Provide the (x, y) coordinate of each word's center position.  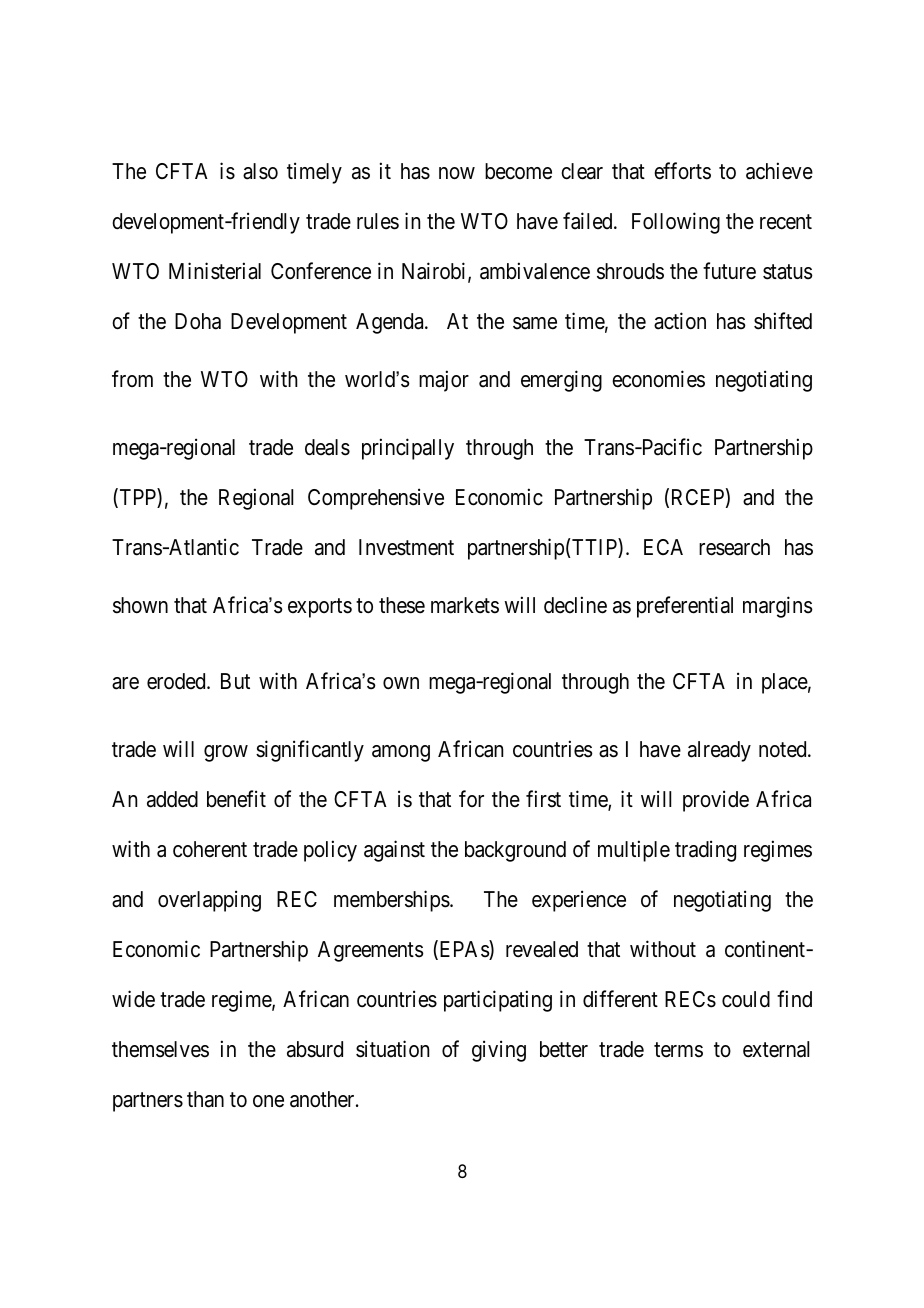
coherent (210, 849)
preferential (685, 607)
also (260, 171)
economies (658, 379)
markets (465, 605)
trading (705, 851)
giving (499, 1051)
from (132, 378)
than (205, 1099)
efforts (682, 171)
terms (678, 1050)
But (235, 681)
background (515, 851)
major (444, 381)
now (457, 173)
